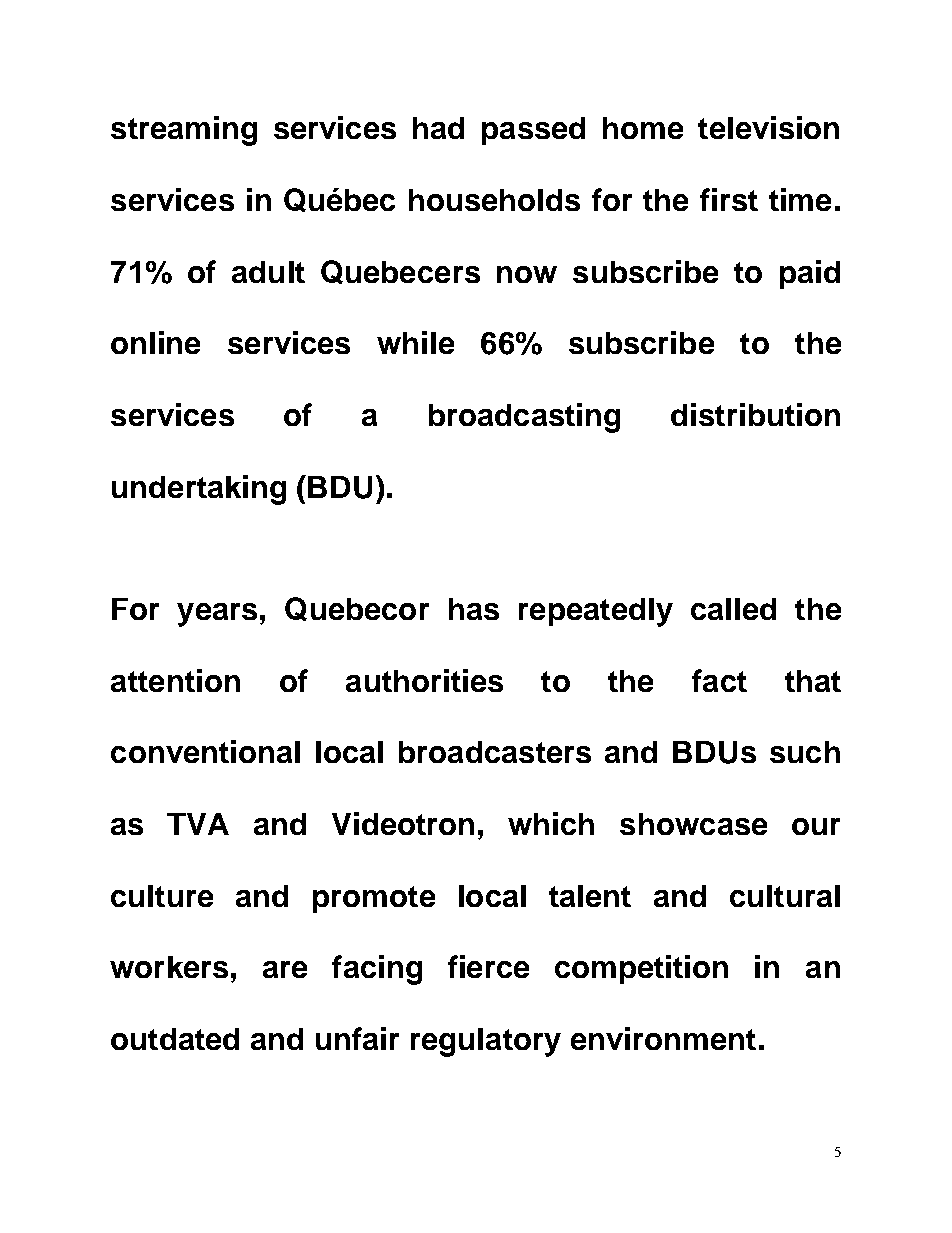 This screenshot has width=952, height=1233. Describe the element at coordinates (693, 824) in the screenshot. I see `showcase` at that location.
